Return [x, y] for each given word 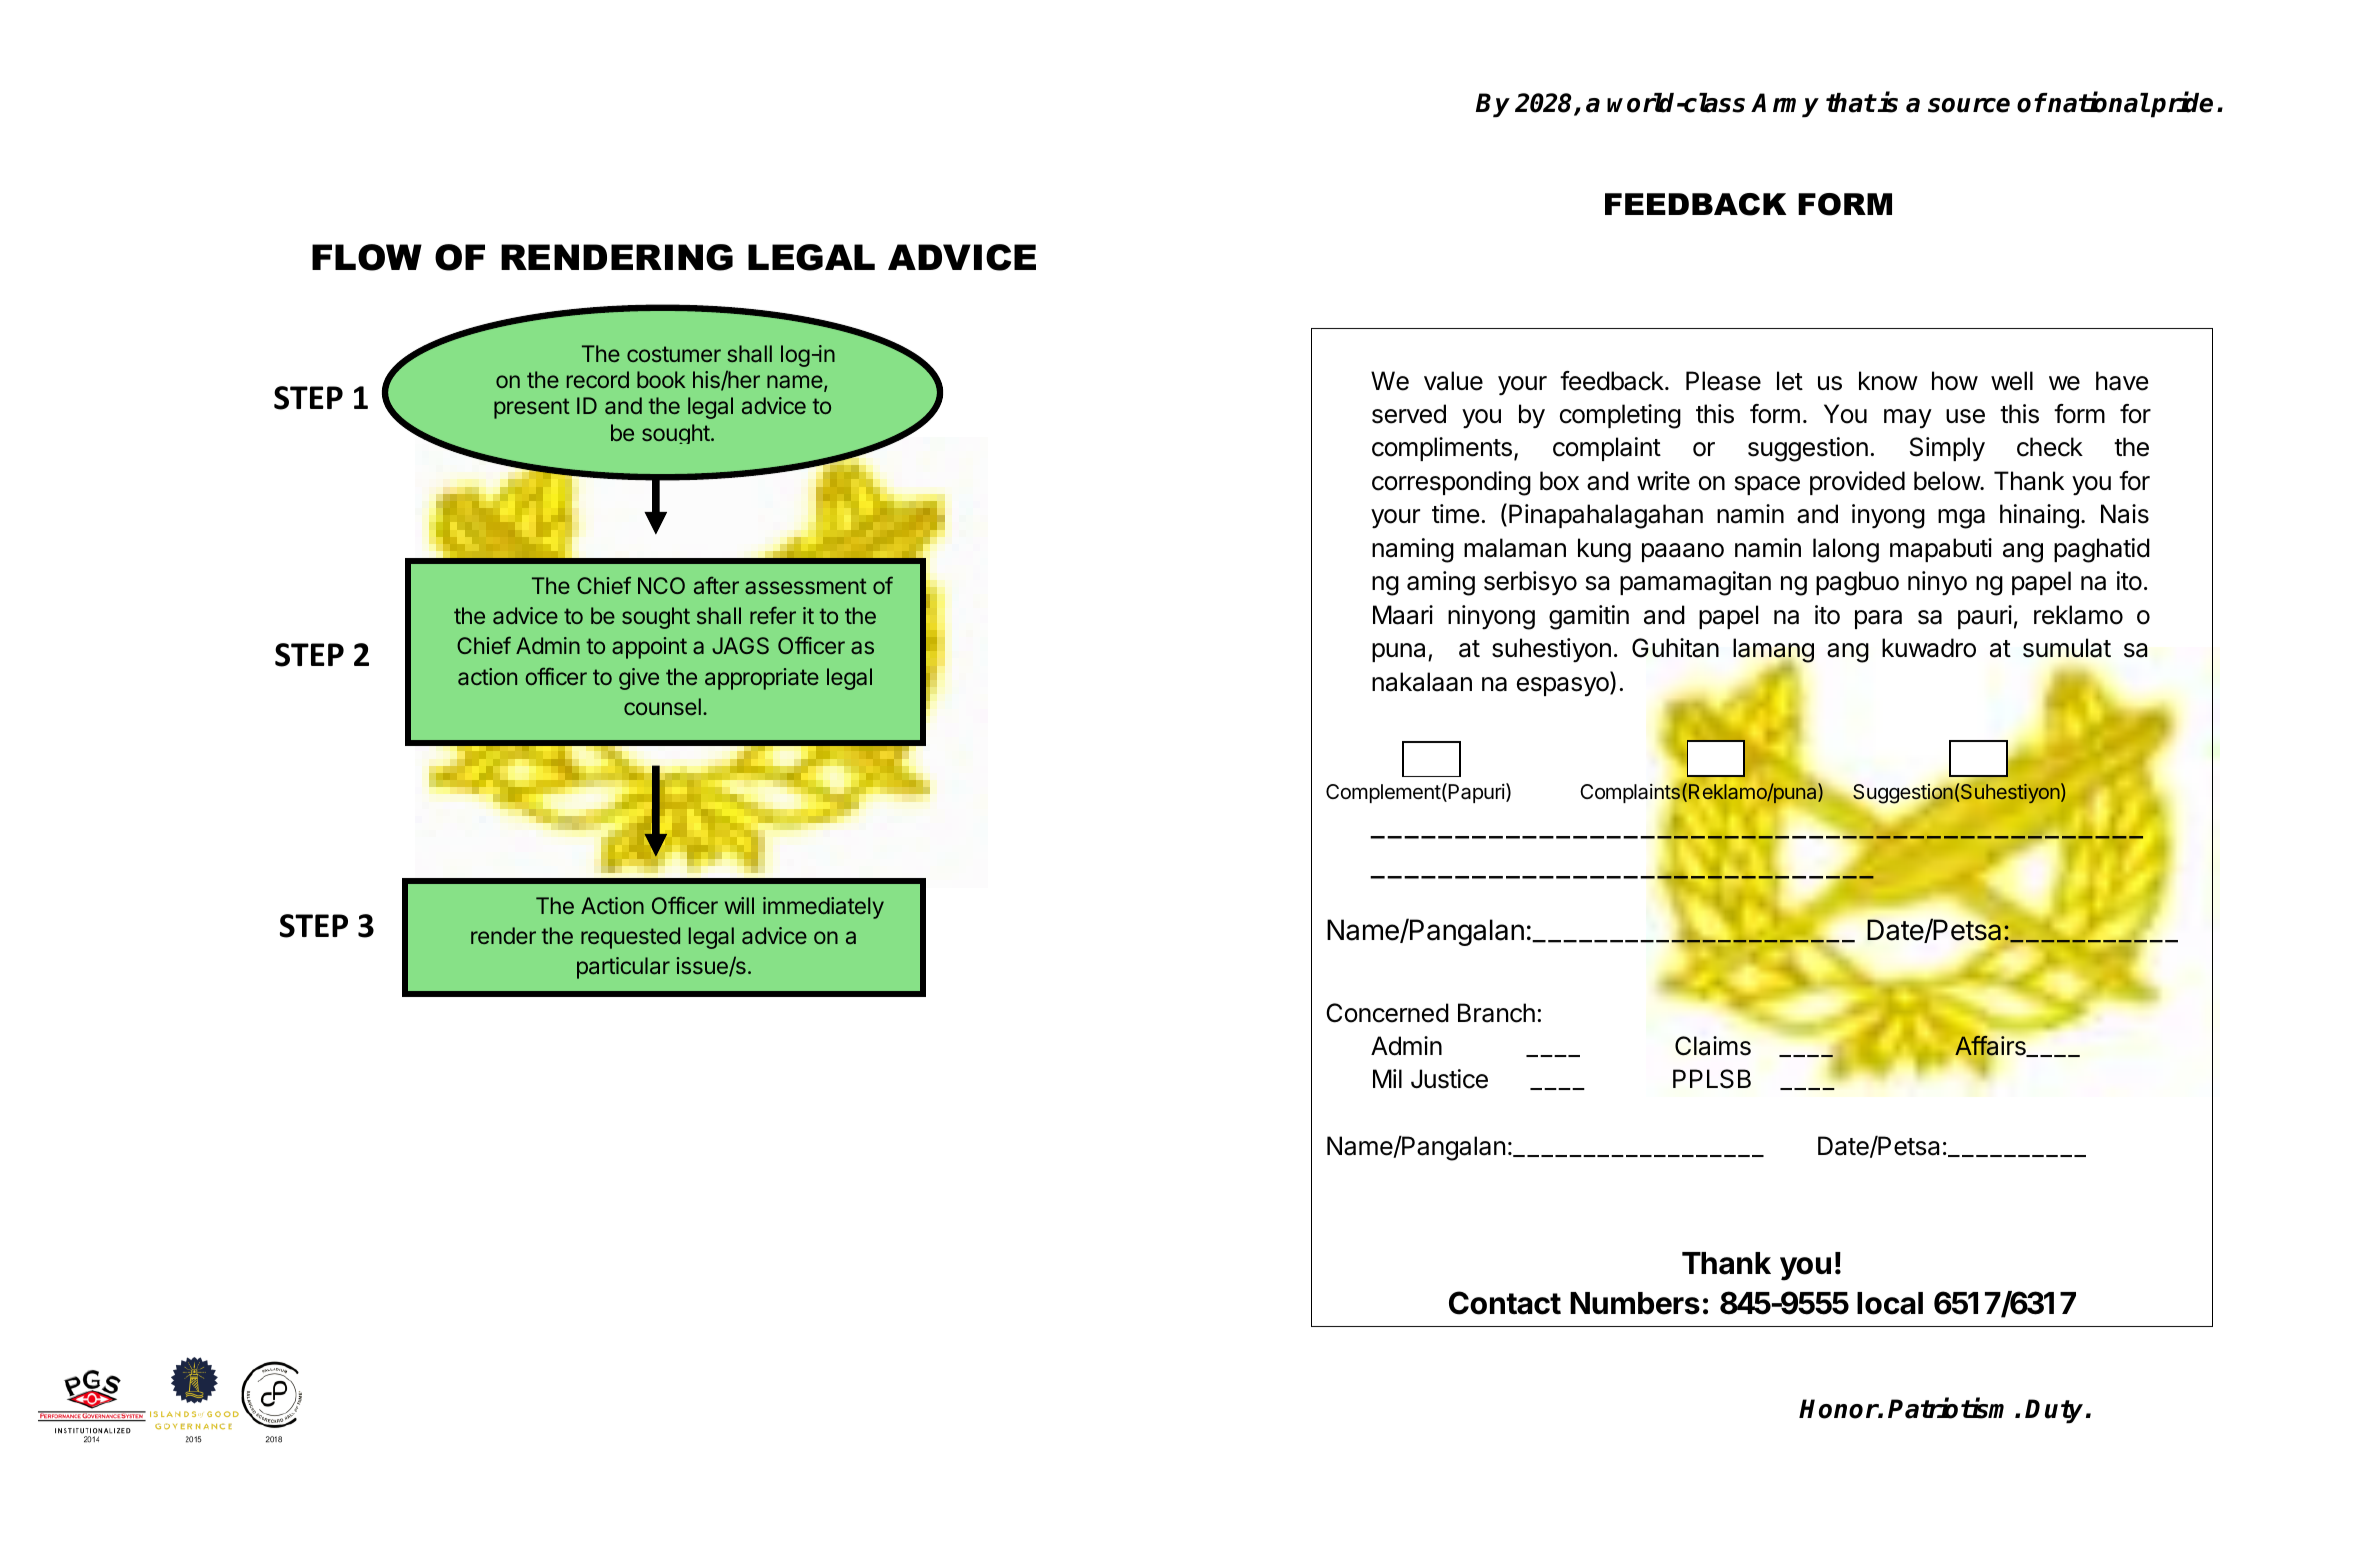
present [532, 408]
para [1878, 619]
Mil [1387, 1078]
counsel [662, 706]
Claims [1713, 1046]
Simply [1947, 449]
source [1969, 105]
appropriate [762, 679]
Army [1785, 105]
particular [623, 968]
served [1409, 414]
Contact [1505, 1303]
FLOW [367, 257]
